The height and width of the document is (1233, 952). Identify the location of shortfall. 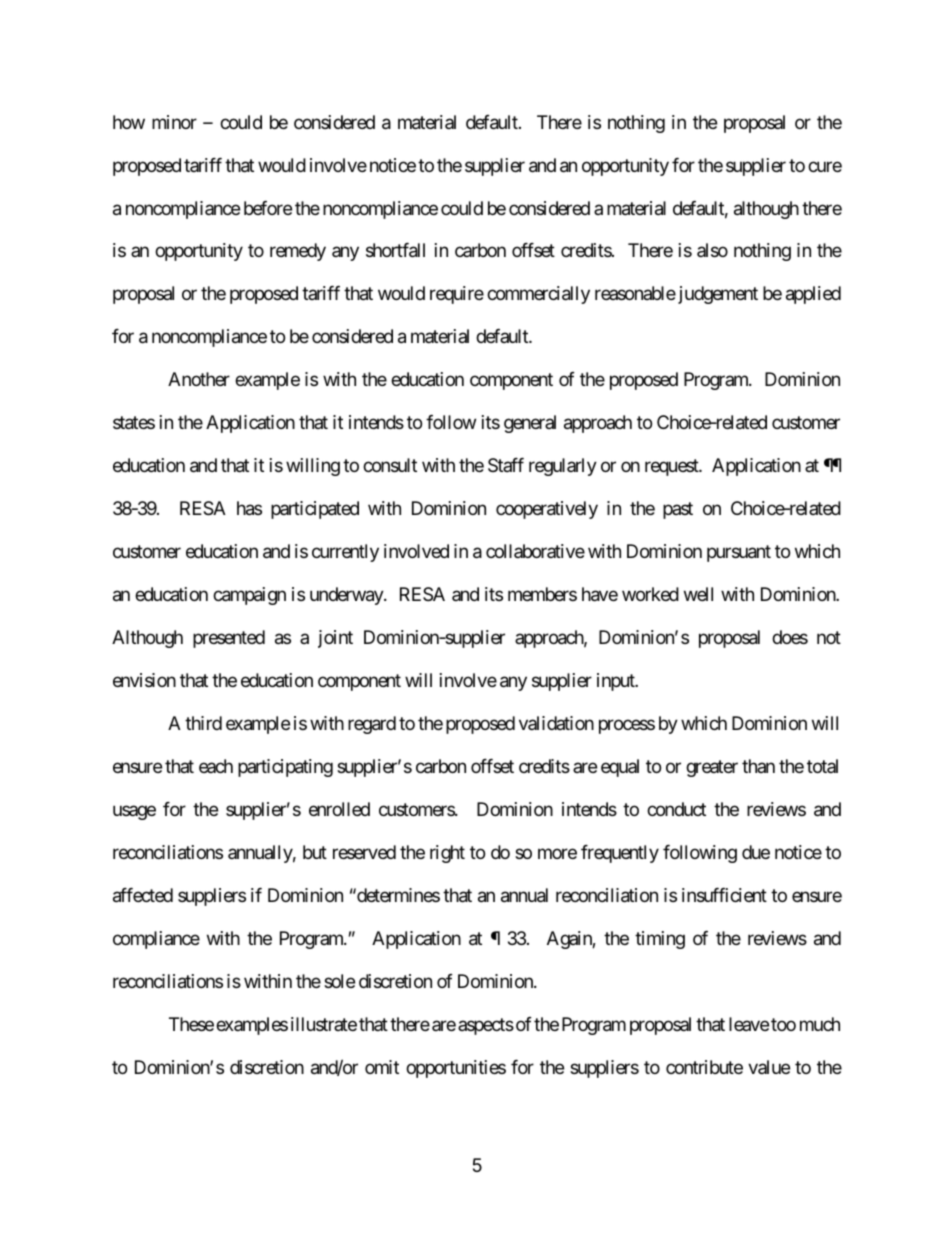
(395, 250).
